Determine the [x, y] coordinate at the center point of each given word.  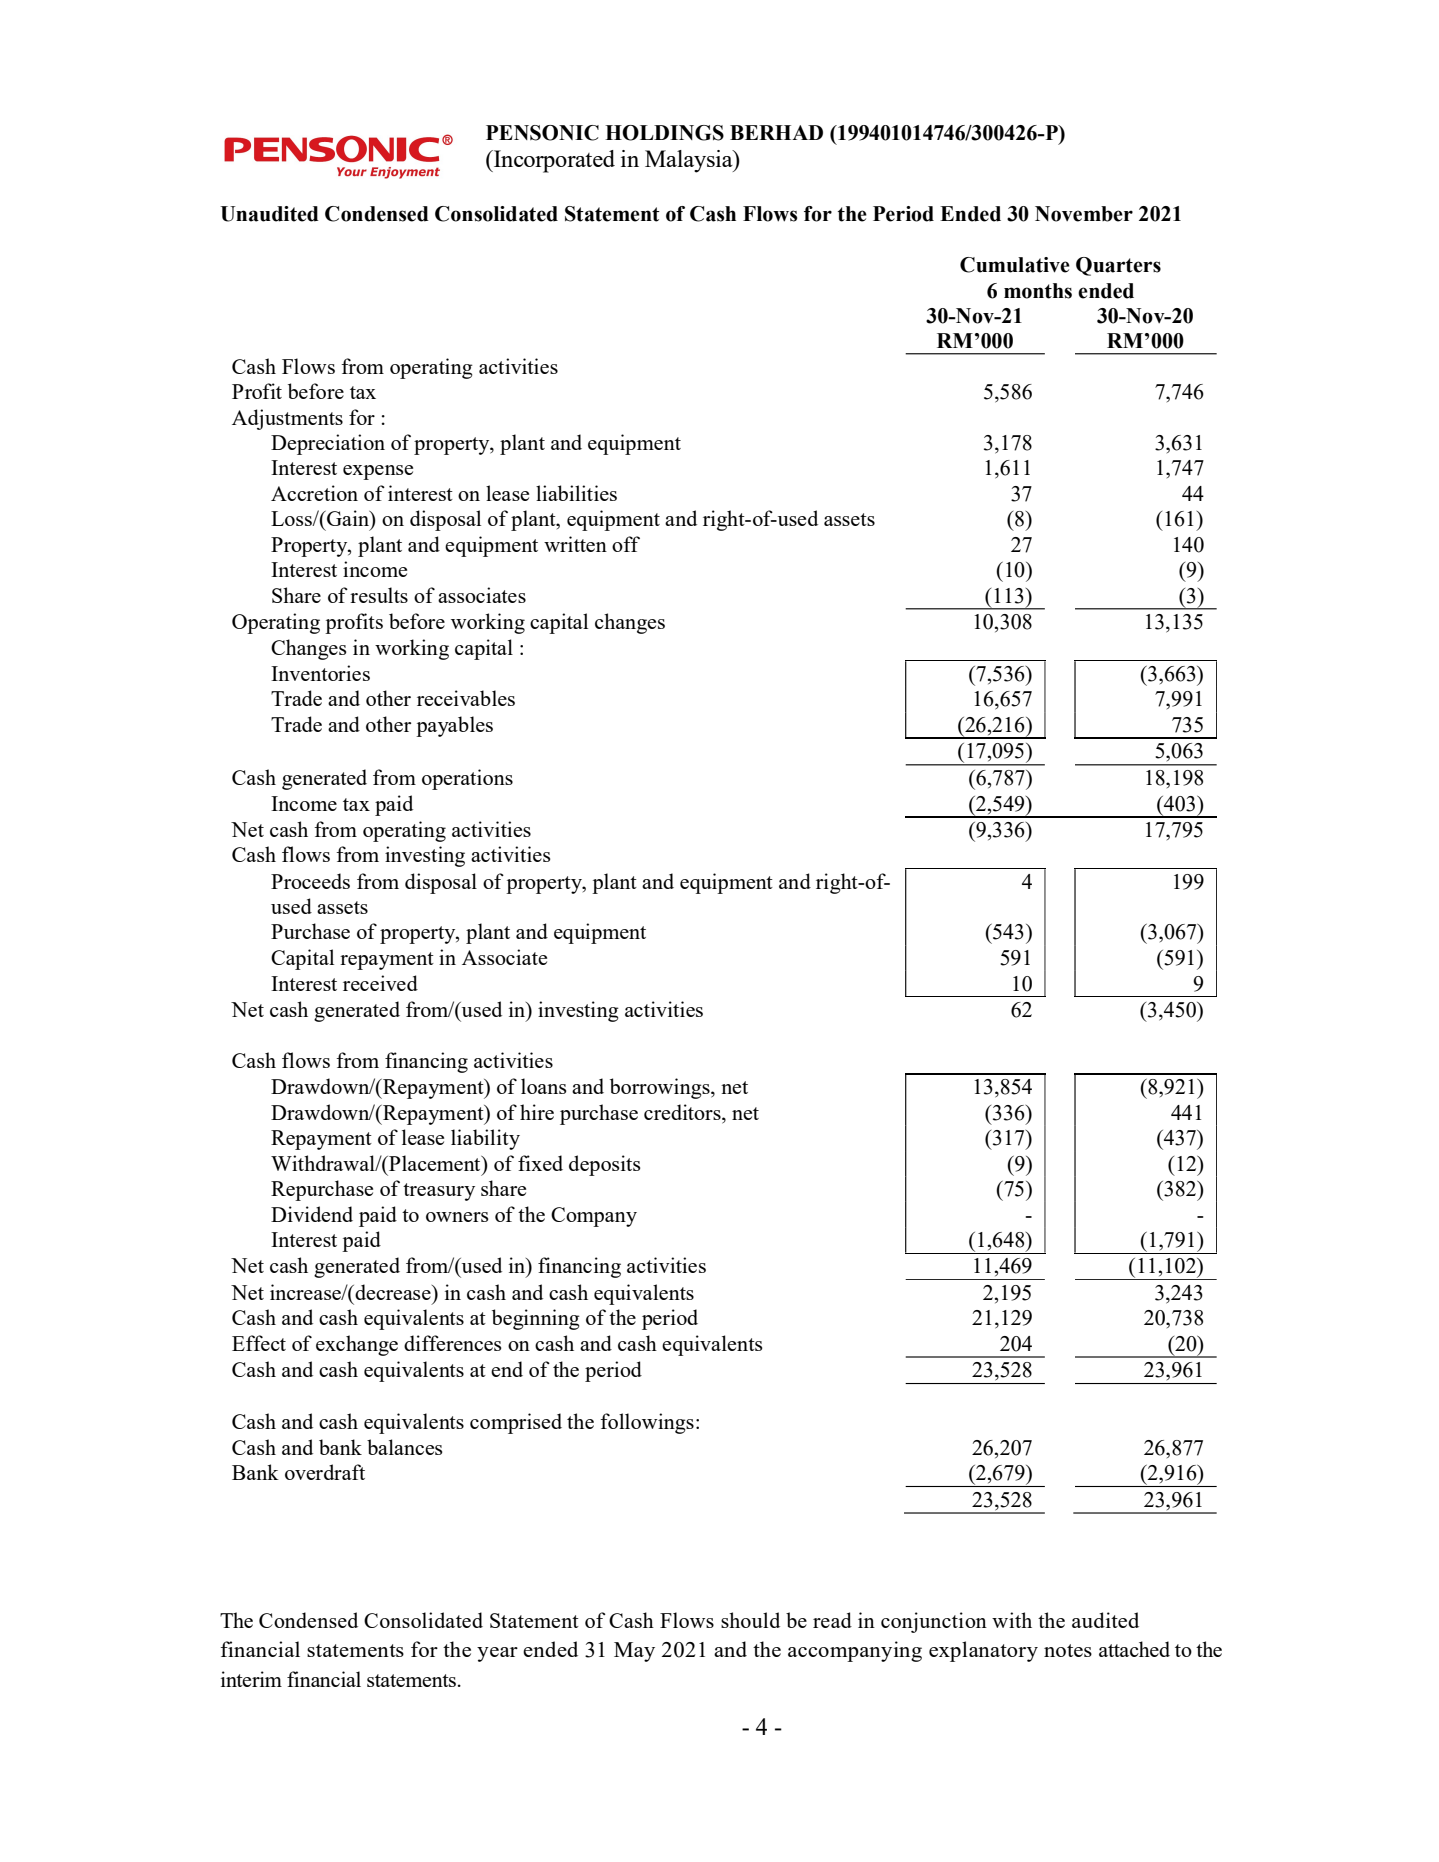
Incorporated [553, 161]
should [750, 1620]
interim [251, 1679]
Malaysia [690, 161]
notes [1068, 1650]
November [1084, 214]
